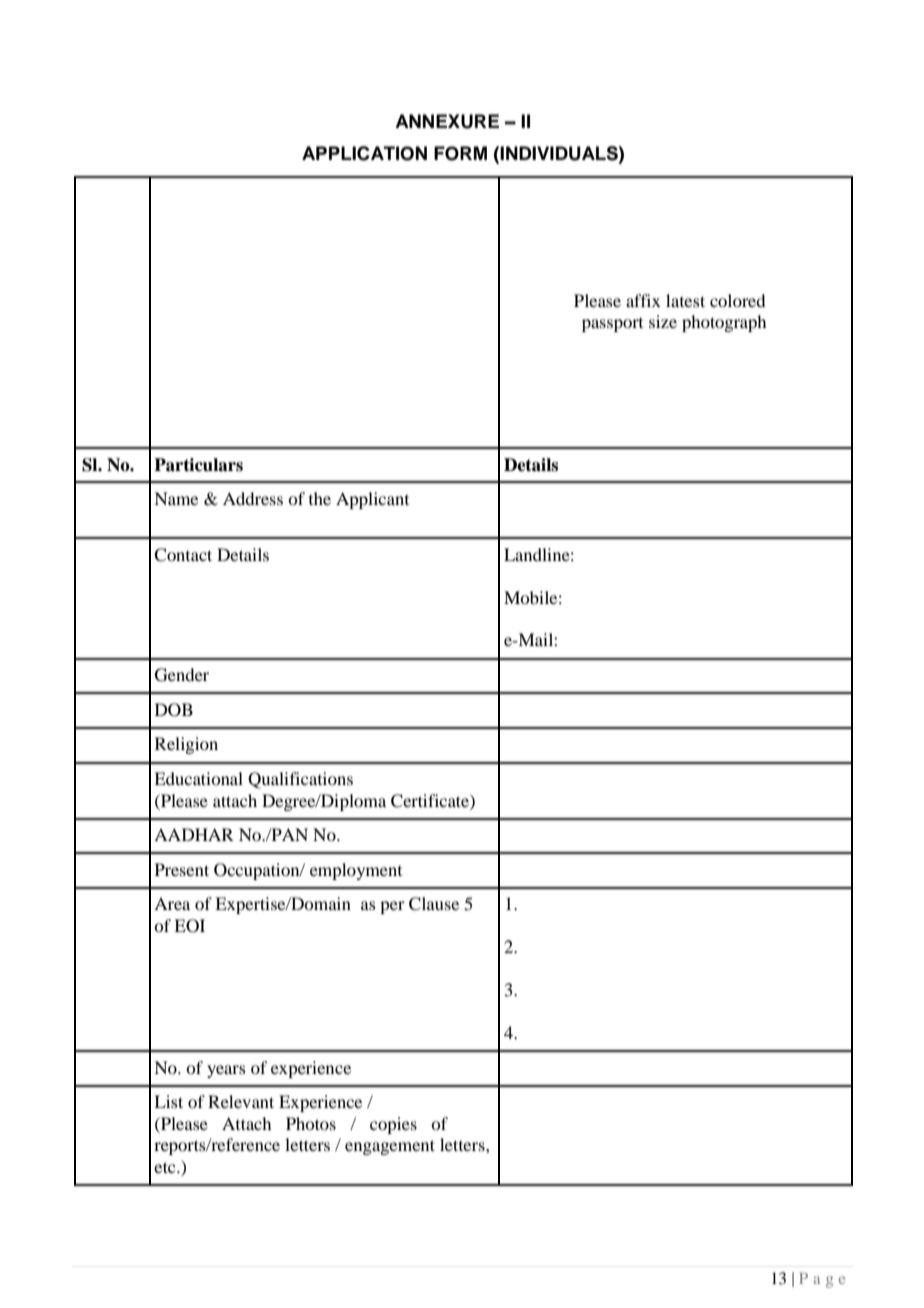  Describe the element at coordinates (372, 500) in the page. I see `Applicant` at that location.
